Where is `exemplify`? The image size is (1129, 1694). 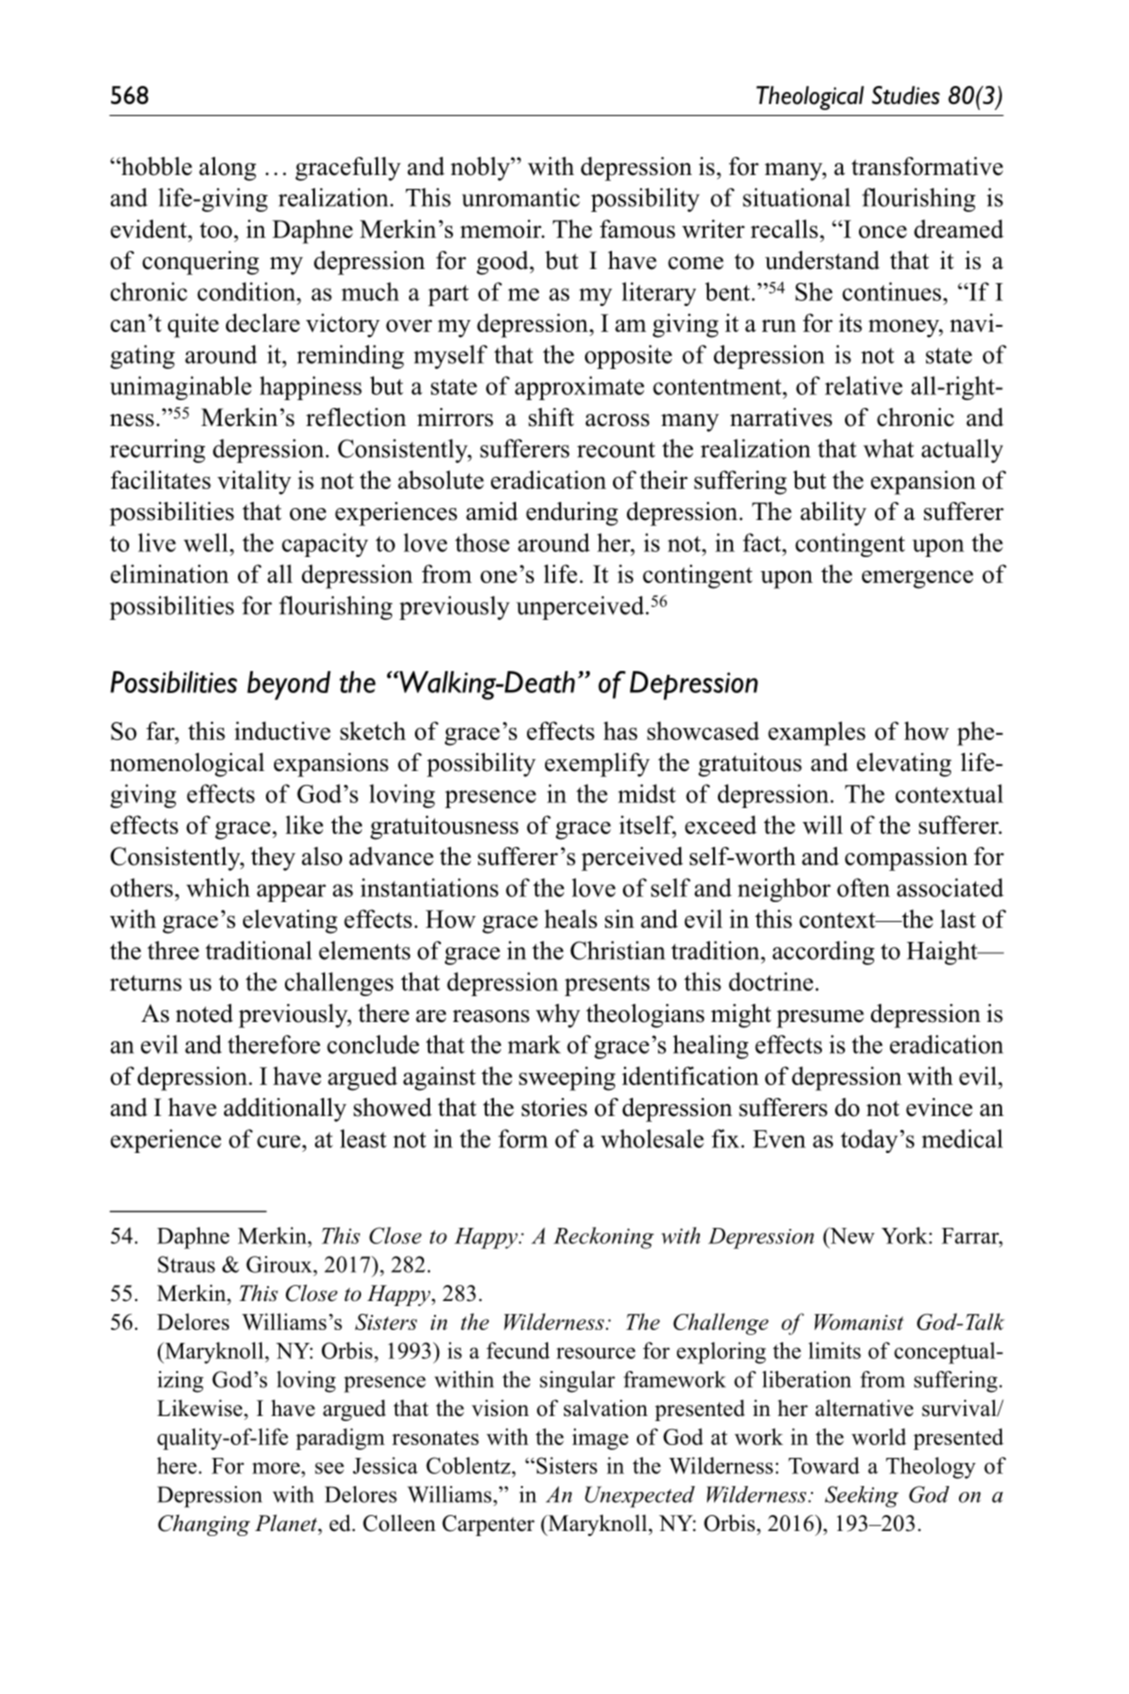 exemplify is located at coordinates (597, 765).
